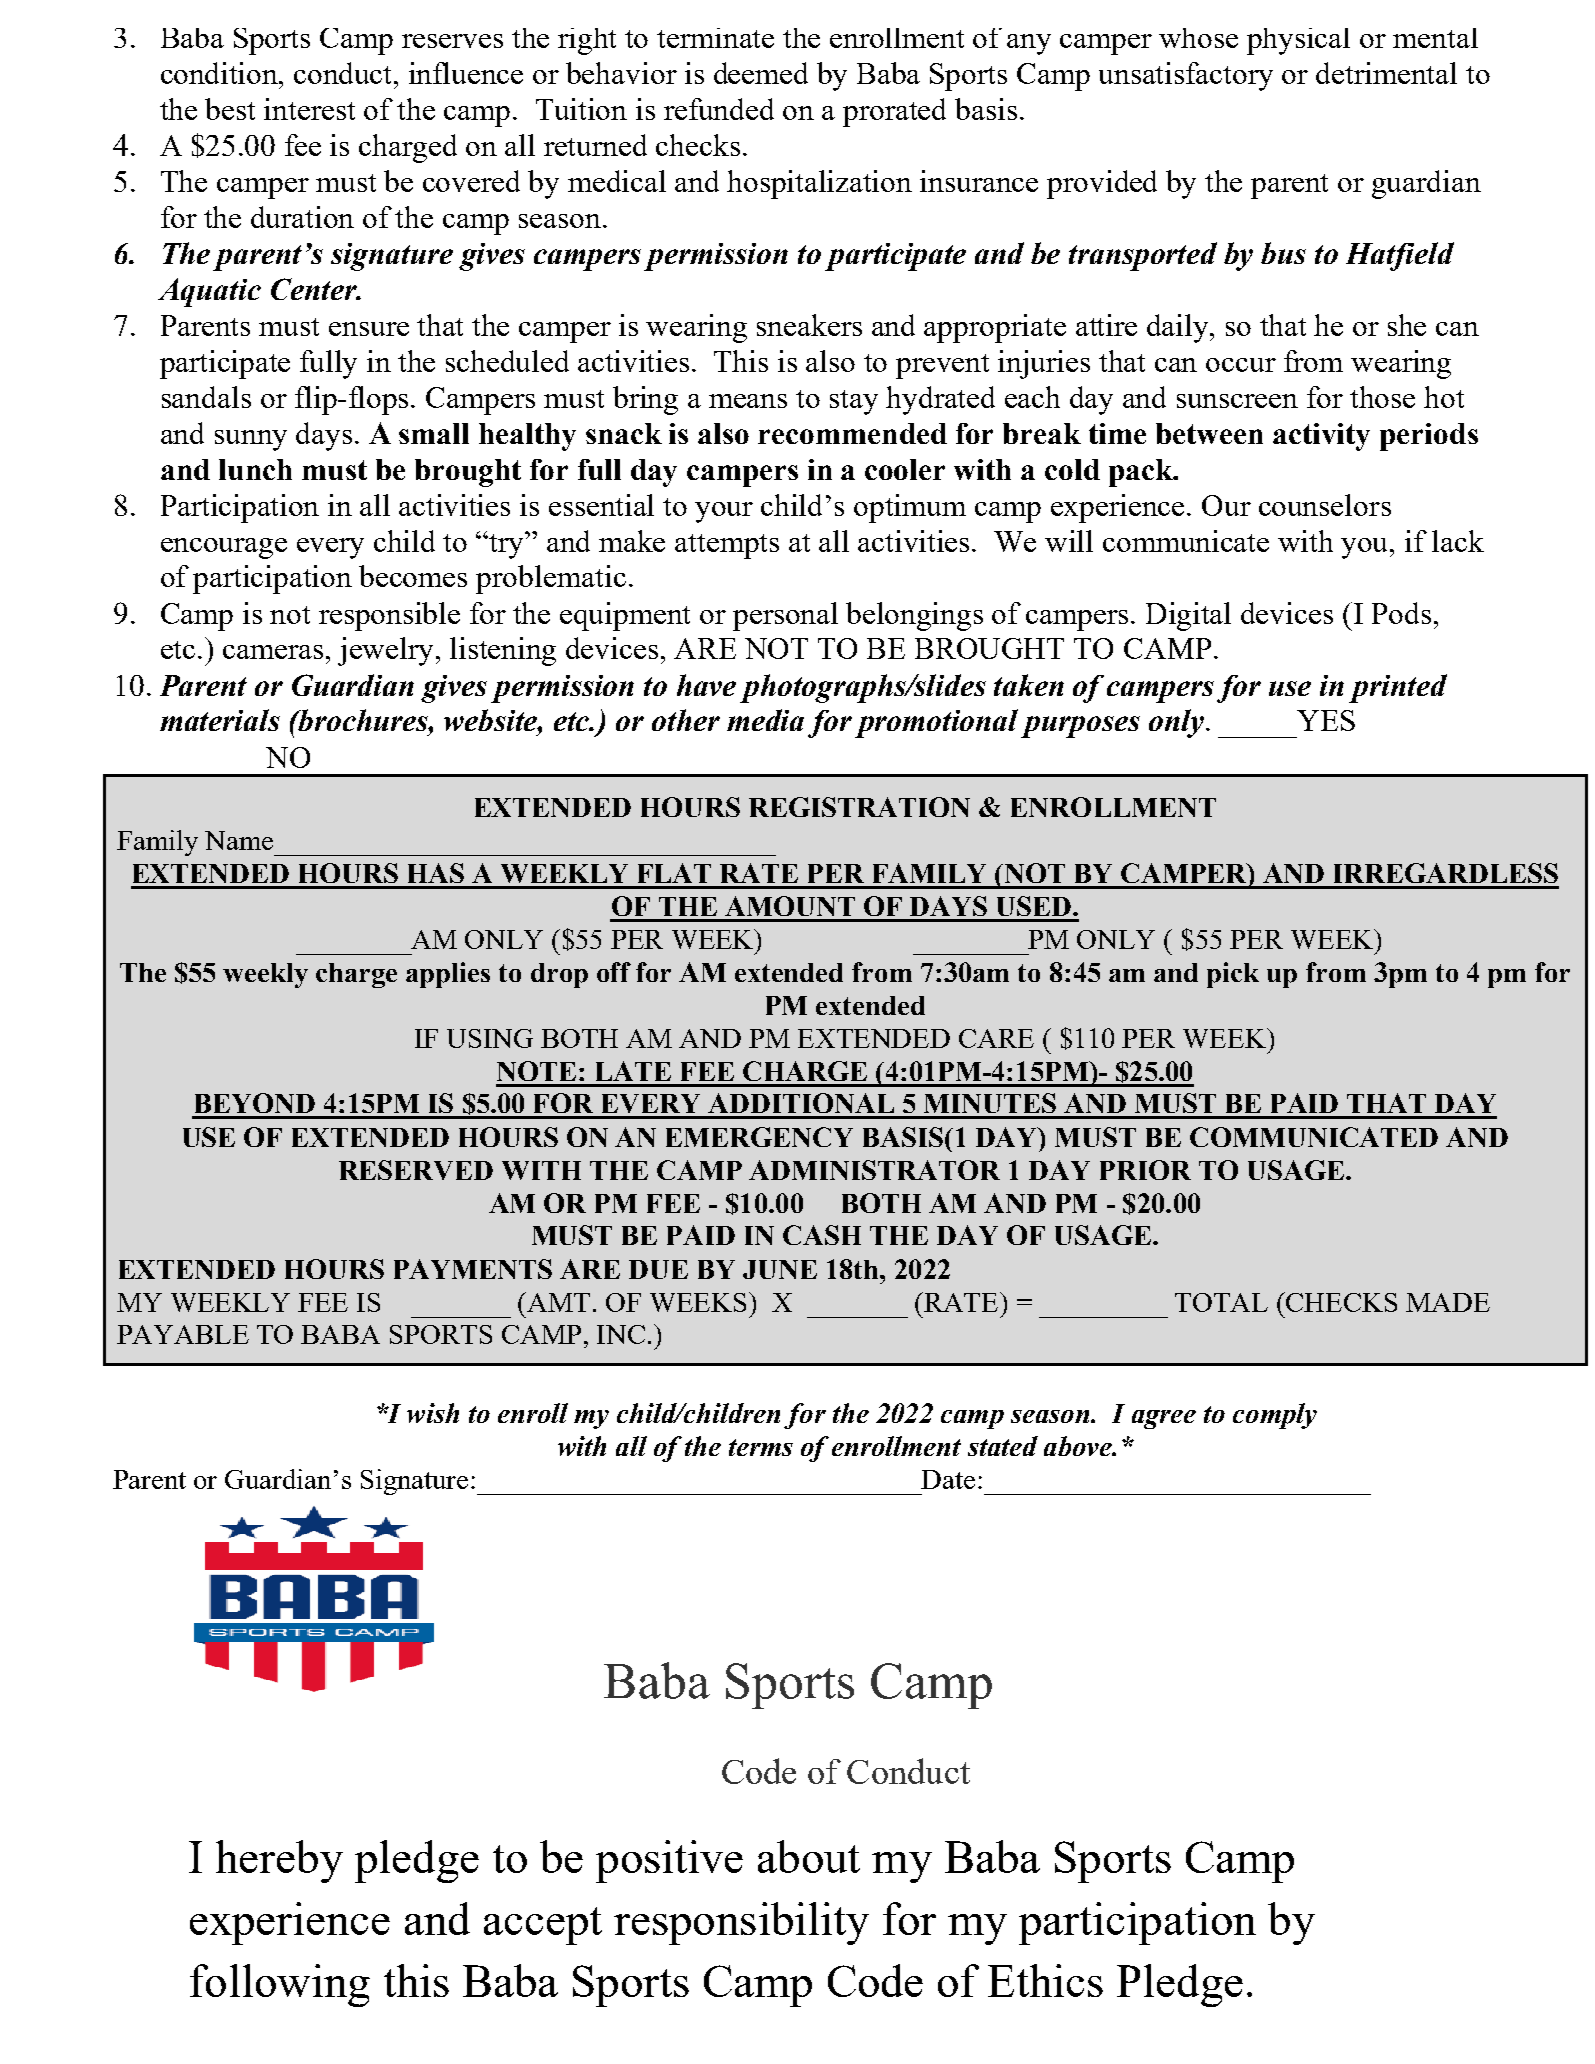 The height and width of the screenshot is (2064, 1595). I want to click on responsibility, so click(741, 1923).
